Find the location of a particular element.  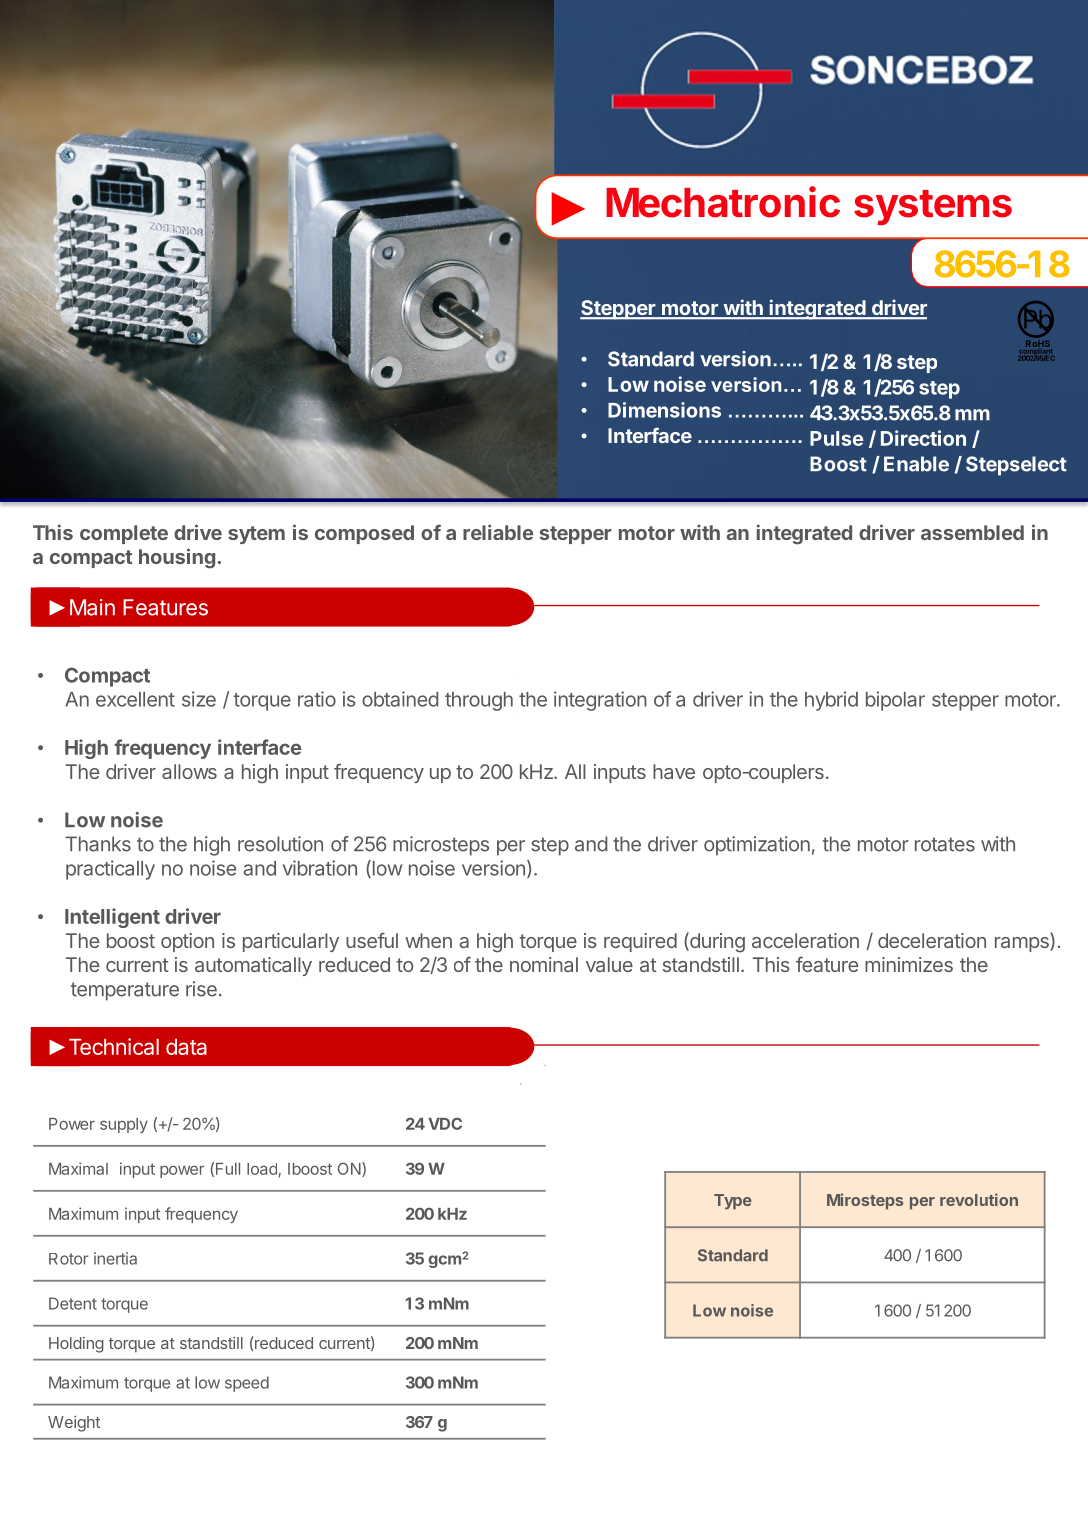

systems is located at coordinates (933, 208).
